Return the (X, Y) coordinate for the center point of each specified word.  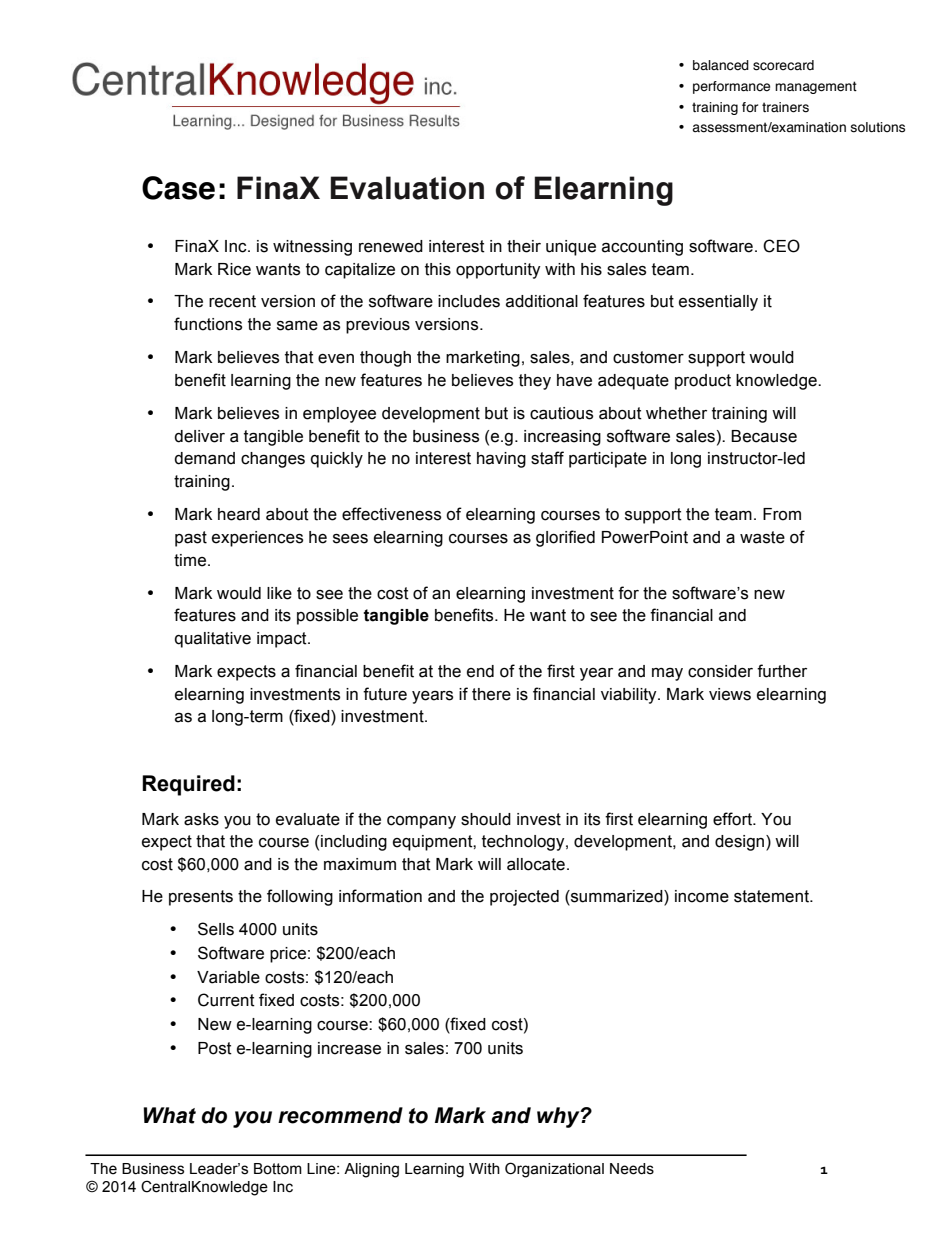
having (501, 460)
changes (273, 460)
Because (764, 436)
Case (178, 188)
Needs (632, 1169)
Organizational (554, 1170)
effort (733, 819)
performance (731, 87)
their (524, 246)
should (486, 819)
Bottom (278, 1169)
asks (201, 819)
